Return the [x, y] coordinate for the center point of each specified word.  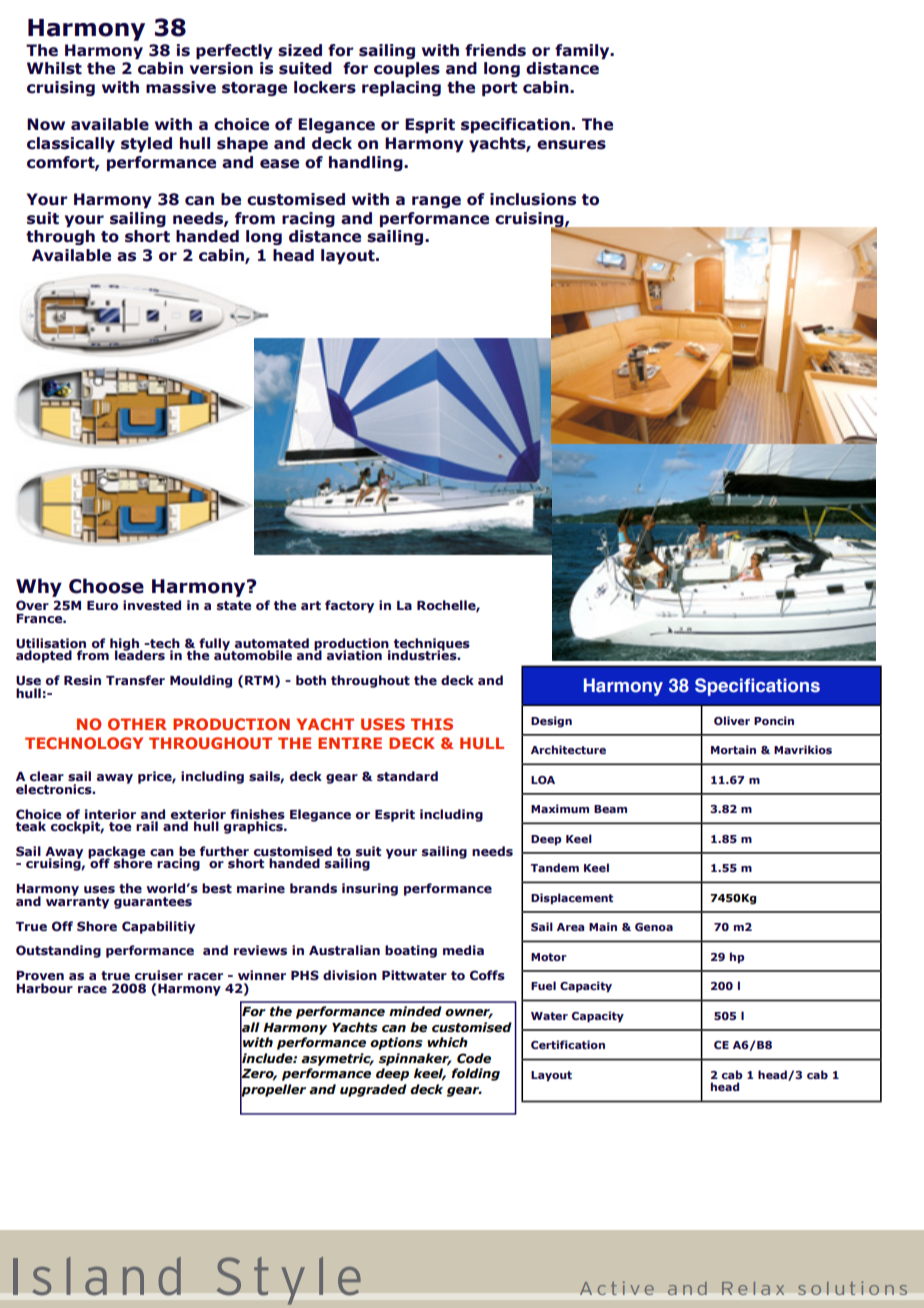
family [583, 51]
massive [181, 87]
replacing [401, 88]
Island [97, 1276]
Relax [753, 1288]
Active [617, 1288]
